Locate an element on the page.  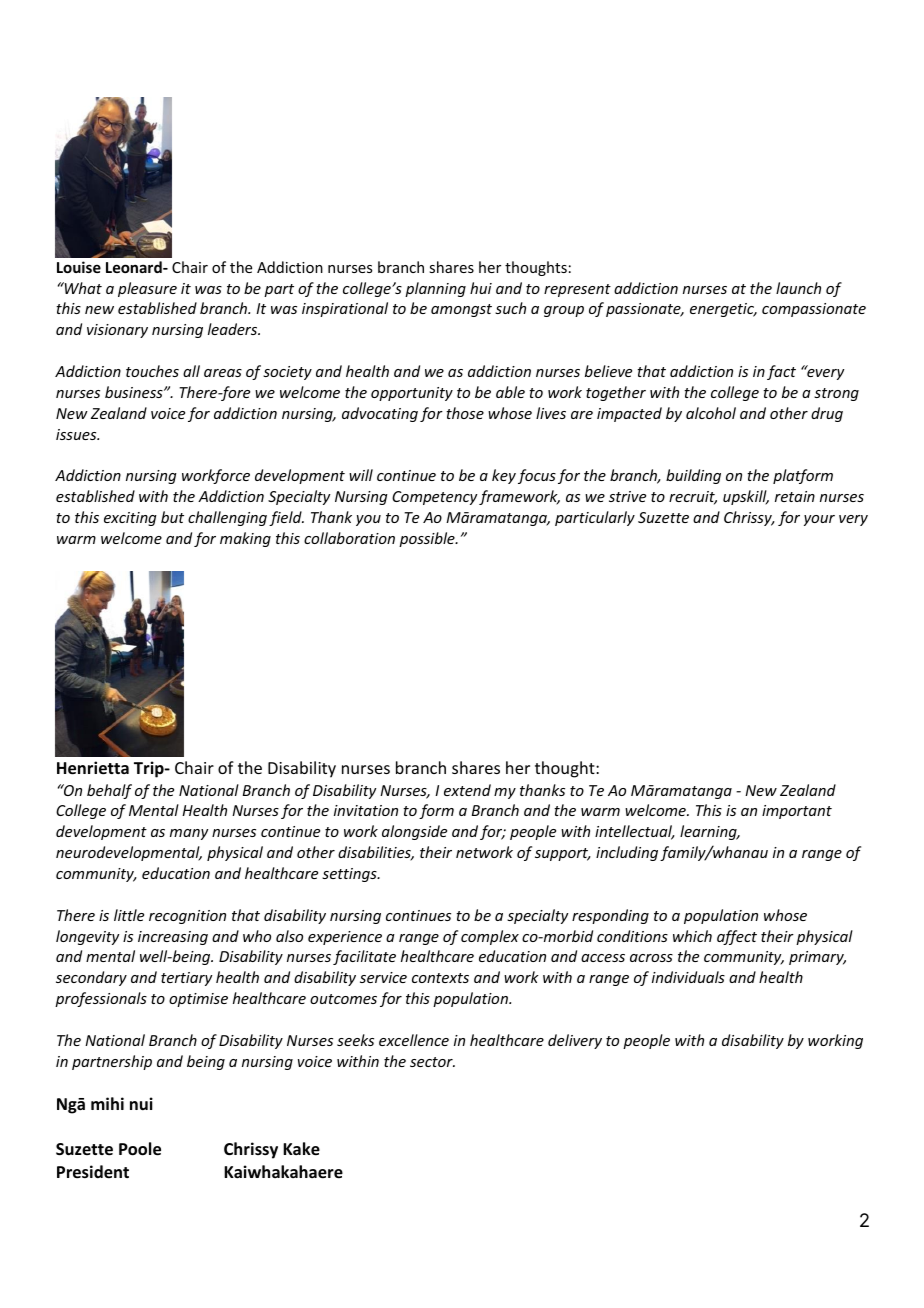
pleasure is located at coordinates (147, 289).
